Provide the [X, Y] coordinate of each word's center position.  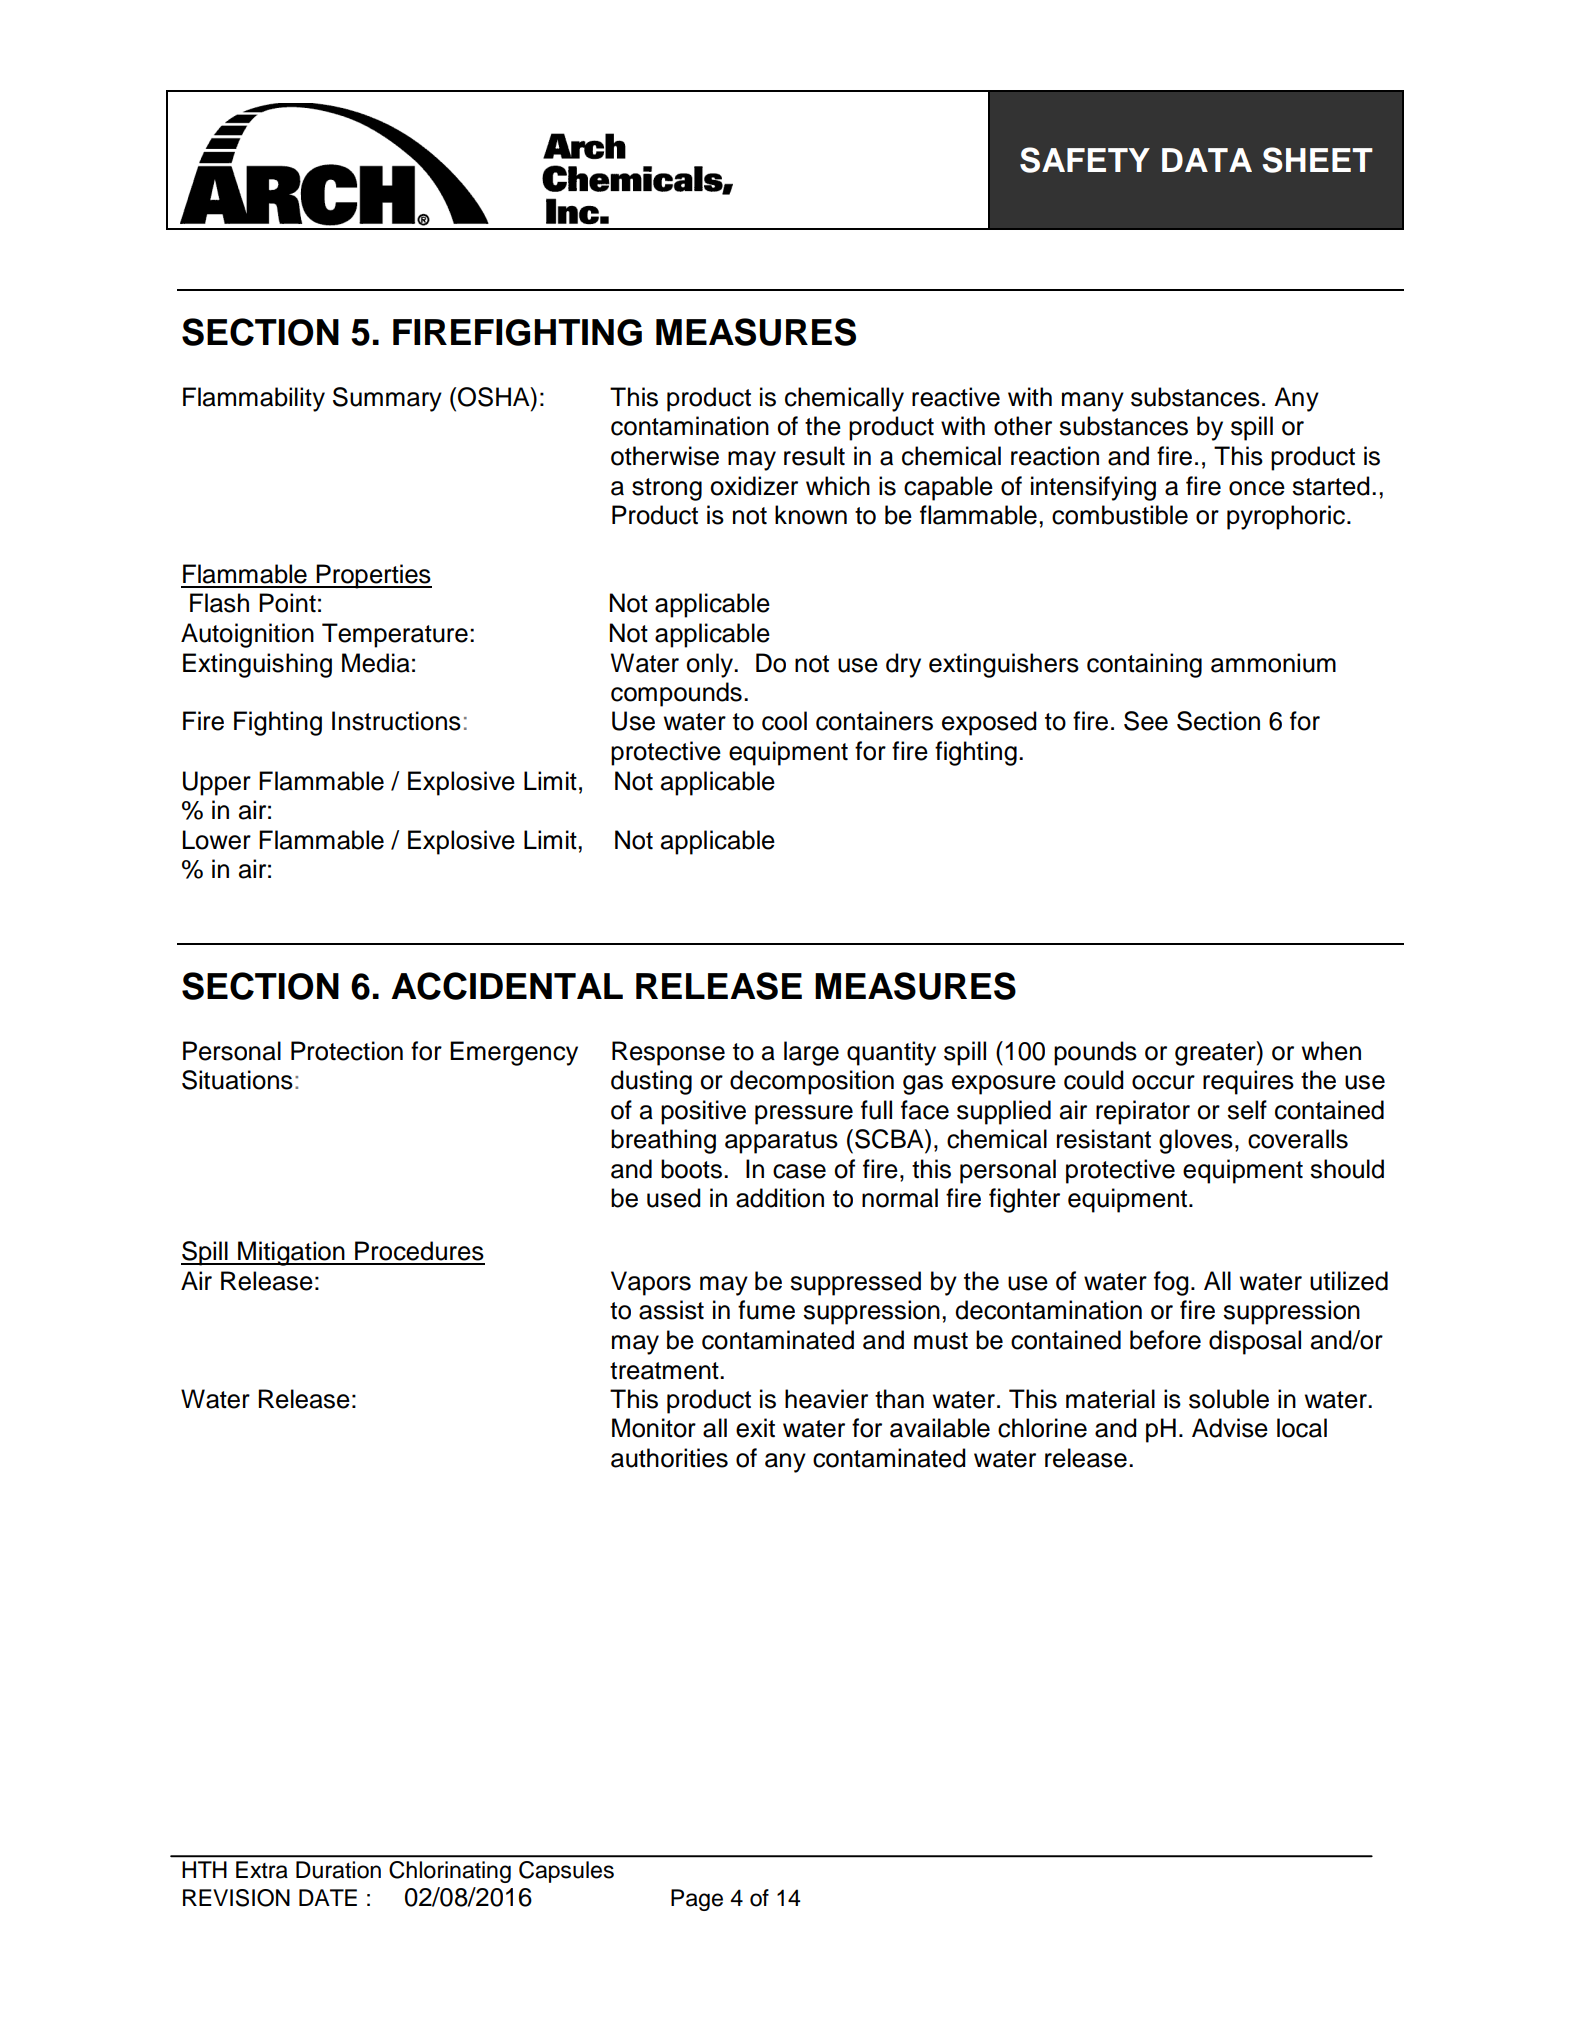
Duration [338, 1870]
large [811, 1053]
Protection [347, 1051]
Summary [387, 399]
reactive [956, 397]
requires [1248, 1082]
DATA [1207, 160]
